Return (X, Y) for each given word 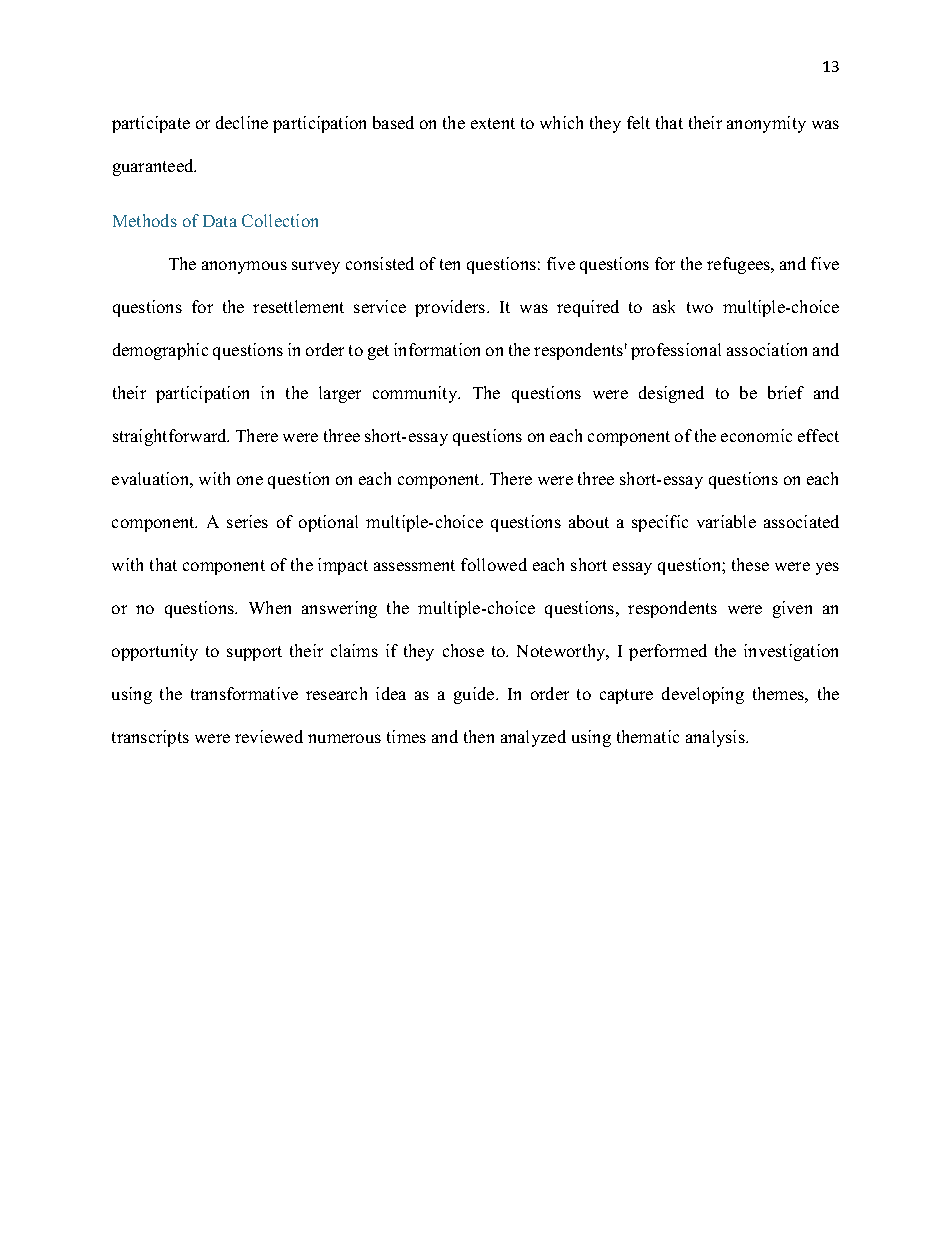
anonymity (766, 124)
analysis (716, 738)
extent (493, 123)
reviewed (269, 736)
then (479, 736)
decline (242, 122)
